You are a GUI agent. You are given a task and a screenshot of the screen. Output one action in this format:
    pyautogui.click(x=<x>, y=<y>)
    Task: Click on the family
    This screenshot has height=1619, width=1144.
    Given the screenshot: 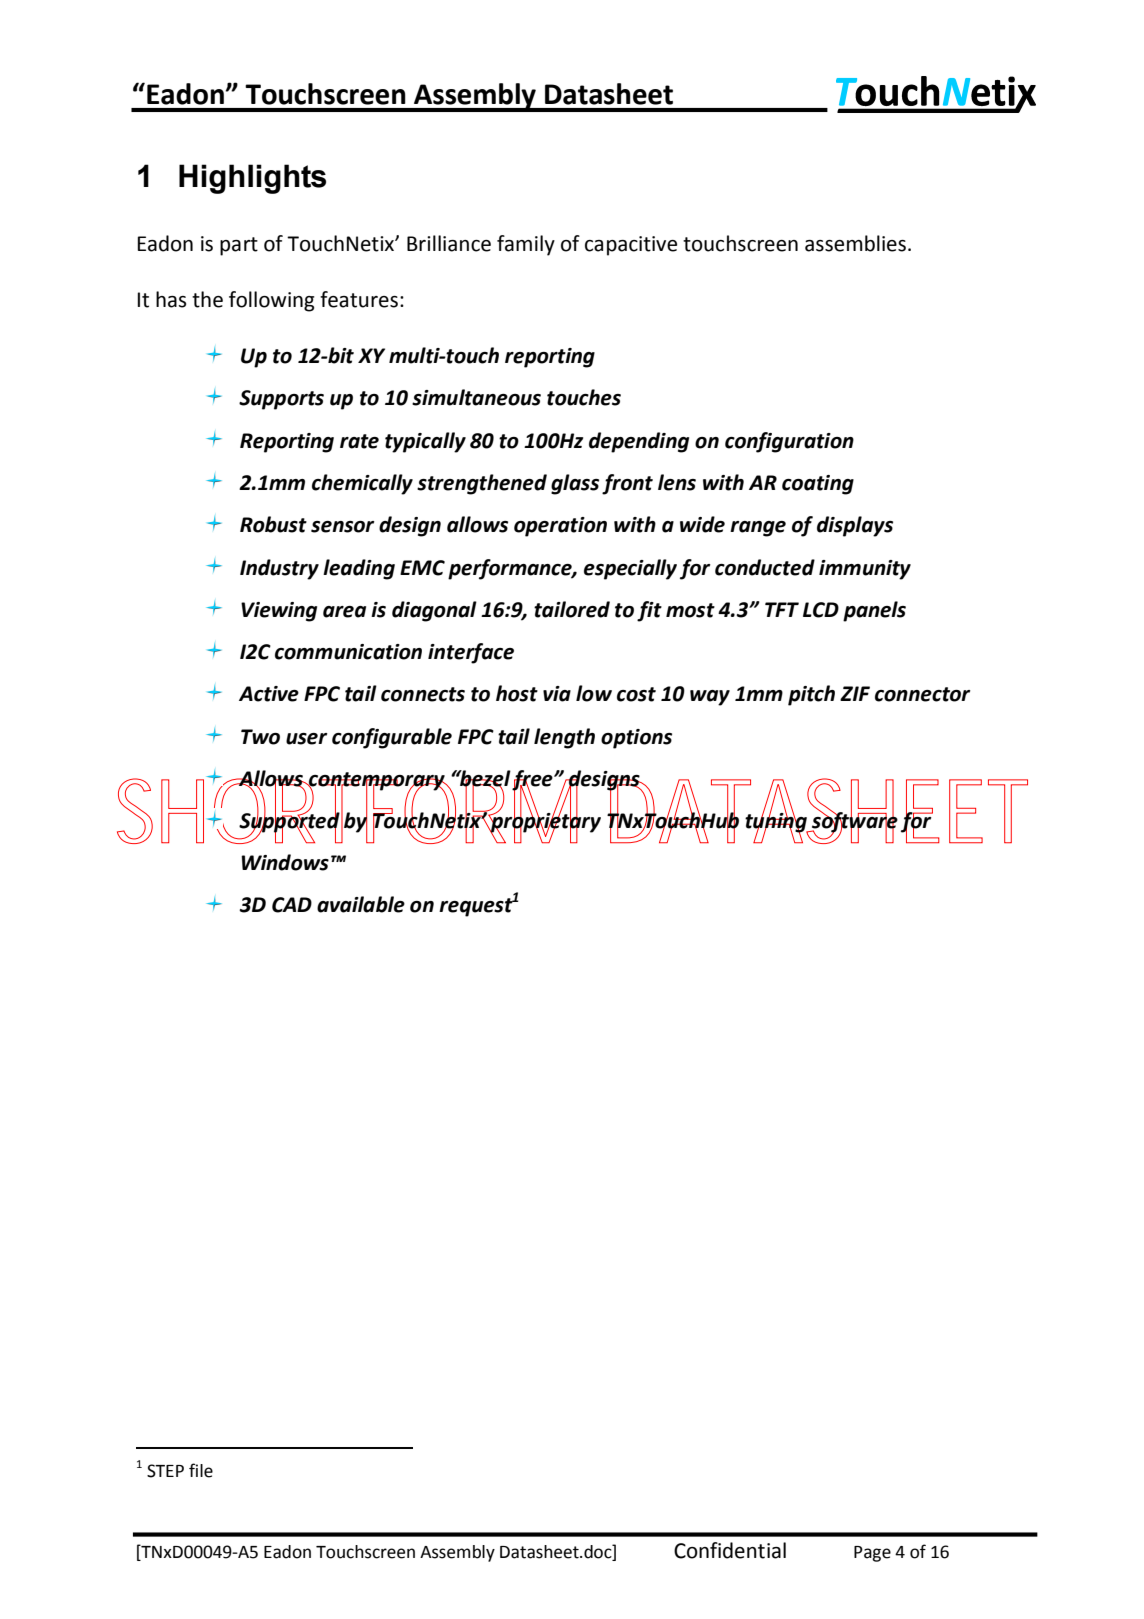 What is the action you would take?
    pyautogui.click(x=526, y=245)
